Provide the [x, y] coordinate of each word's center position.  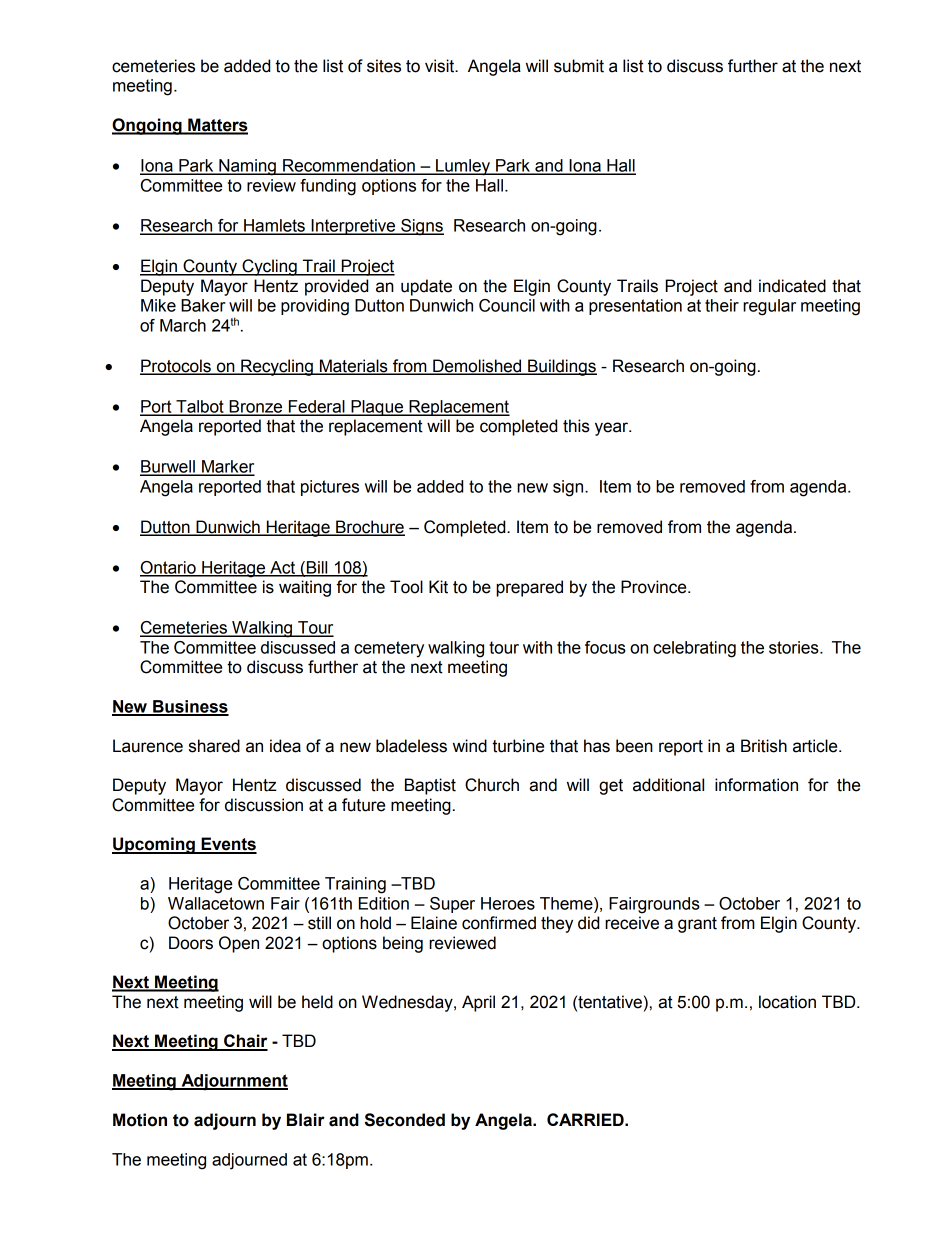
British [764, 746]
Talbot [200, 407]
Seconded [405, 1120]
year [613, 429]
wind [470, 746]
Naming [247, 167]
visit [441, 66]
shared [214, 746]
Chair [245, 1042]
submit [579, 66]
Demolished [477, 367]
